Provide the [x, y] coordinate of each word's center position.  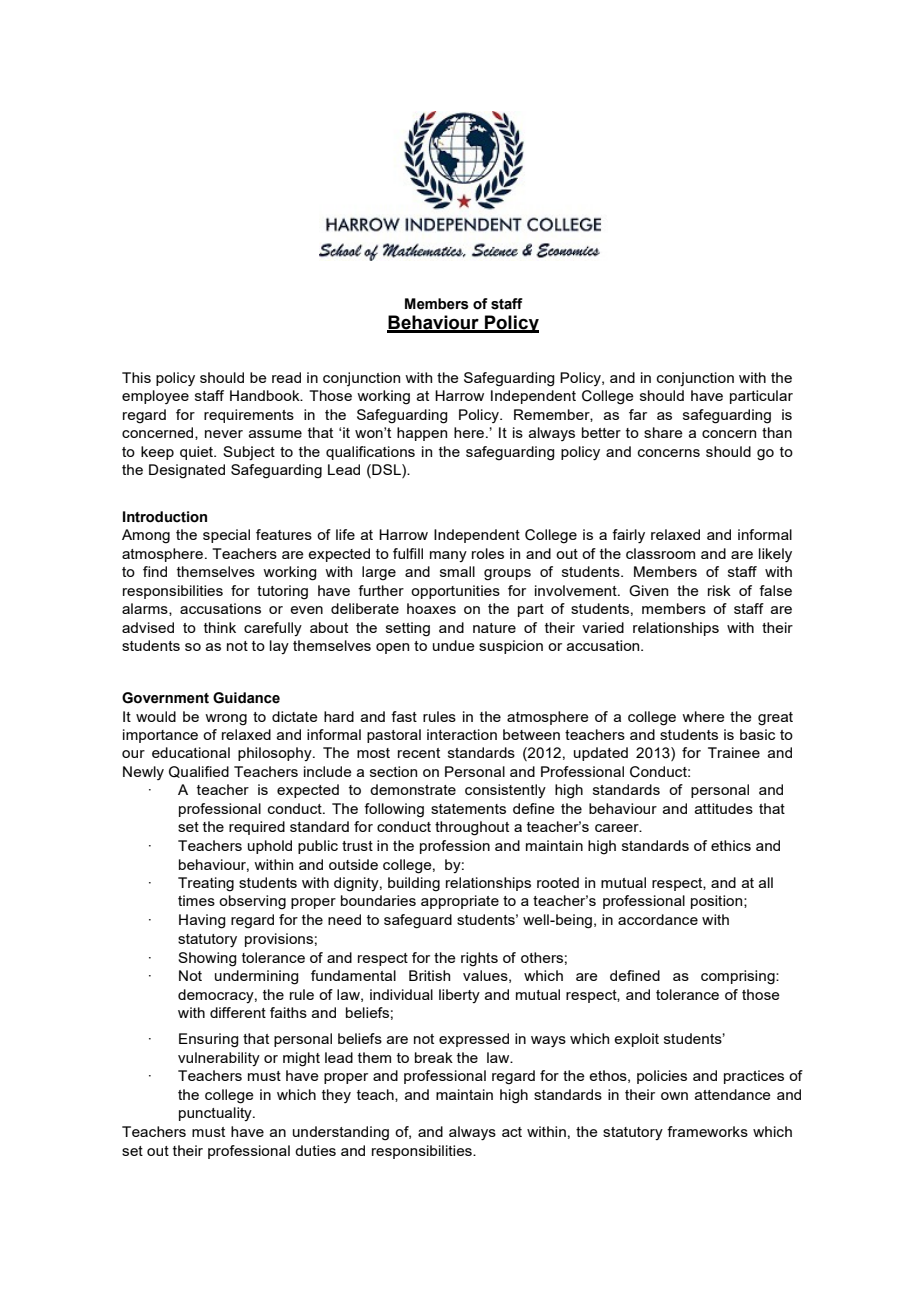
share [663, 432]
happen [422, 434]
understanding [341, 1133]
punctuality [216, 1114]
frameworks [707, 1131]
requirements [249, 416]
